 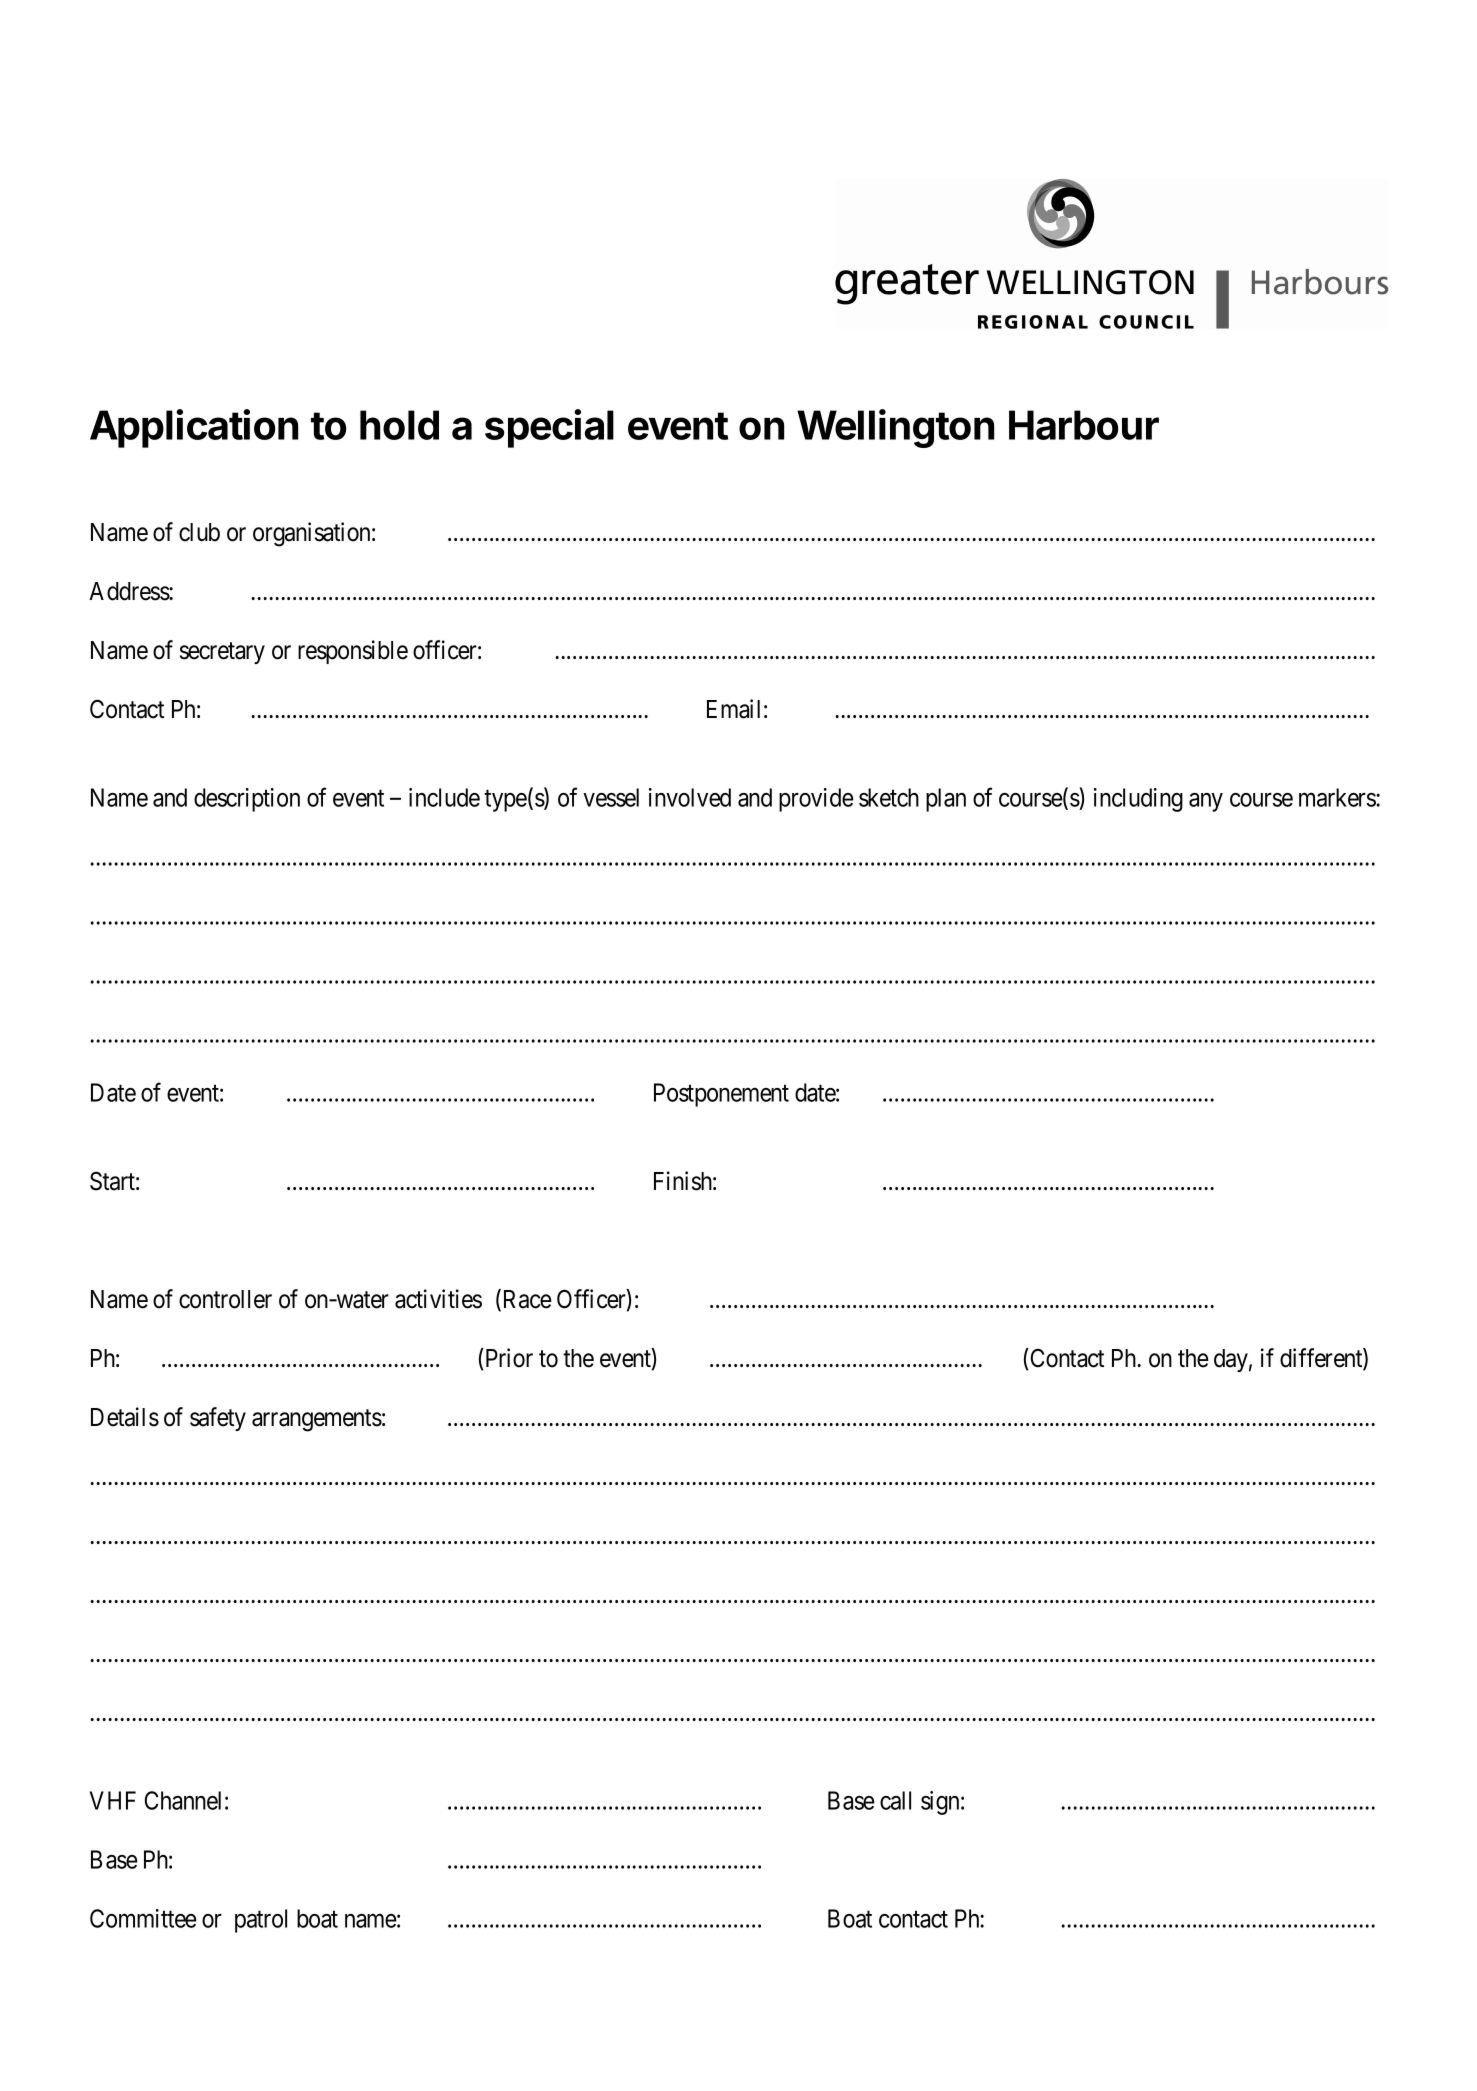 What do you see at coordinates (194, 428) in the screenshot?
I see `Application` at bounding box center [194, 428].
